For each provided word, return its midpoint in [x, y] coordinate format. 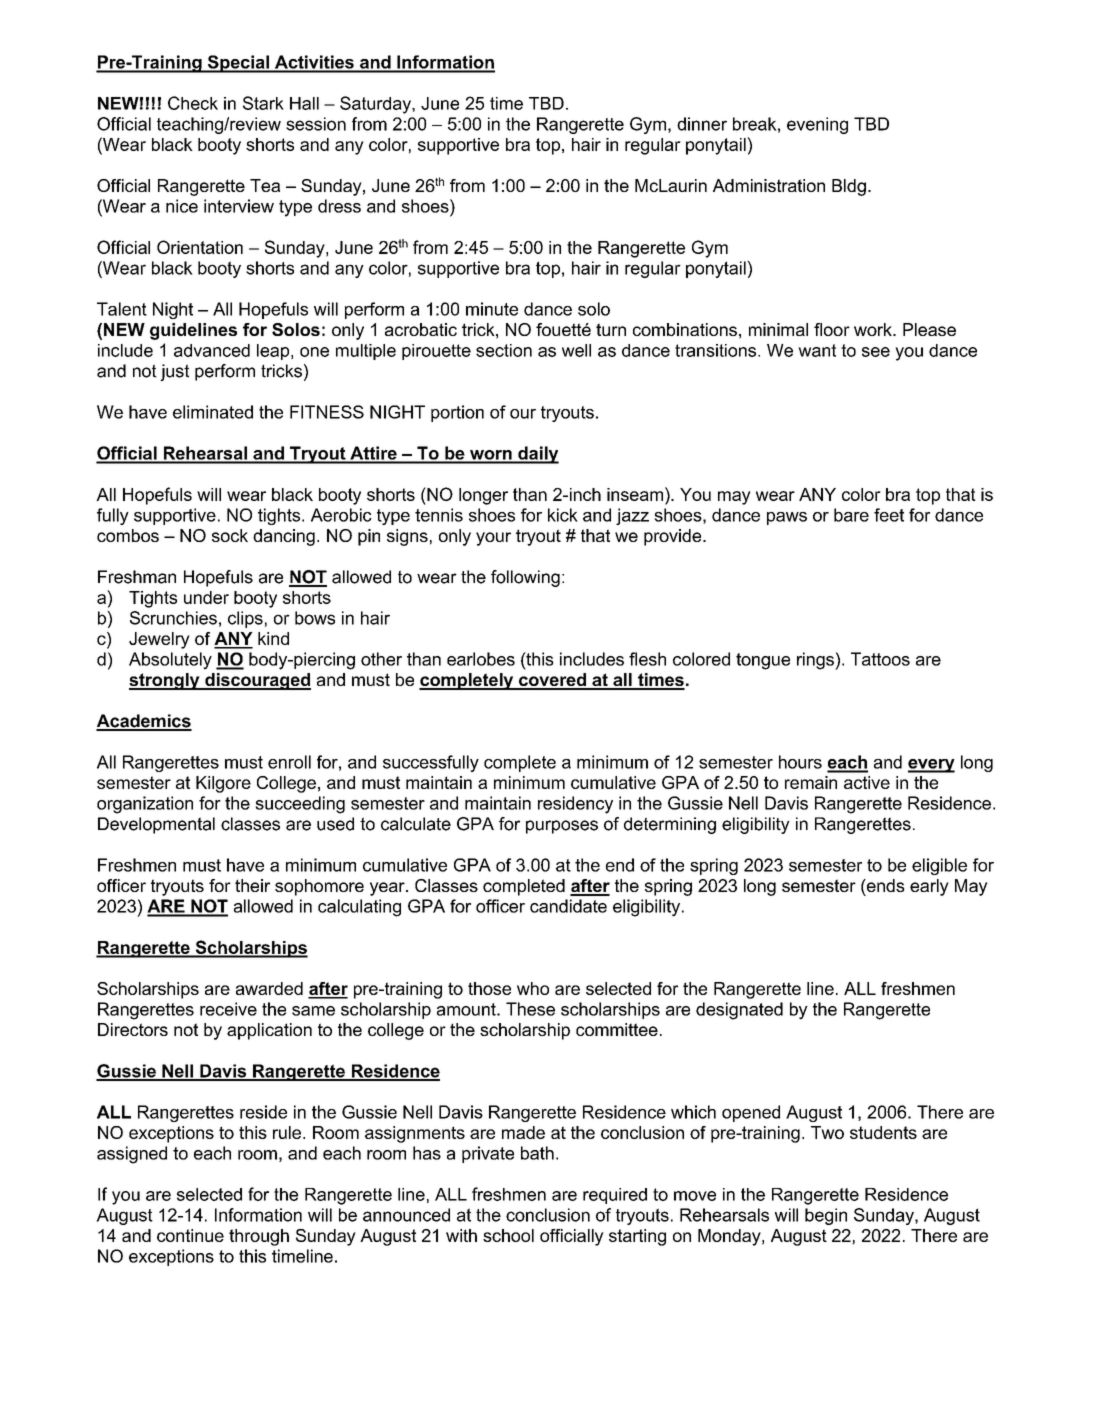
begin [826, 1216]
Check [193, 103]
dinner [702, 124]
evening [817, 125]
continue [190, 1235]
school [508, 1235]
